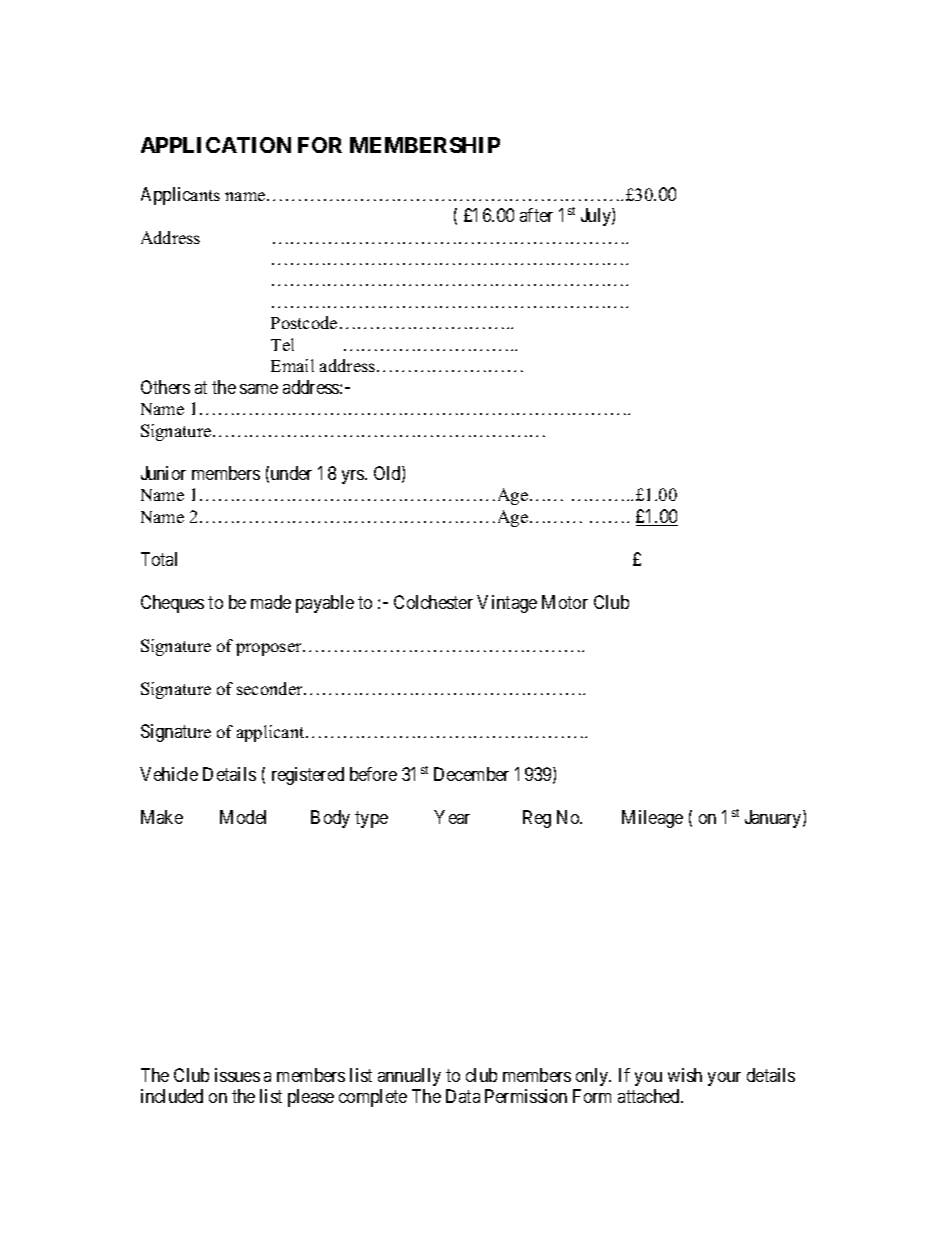 The width and height of the screenshot is (952, 1233). I want to click on yrs, so click(354, 477).
